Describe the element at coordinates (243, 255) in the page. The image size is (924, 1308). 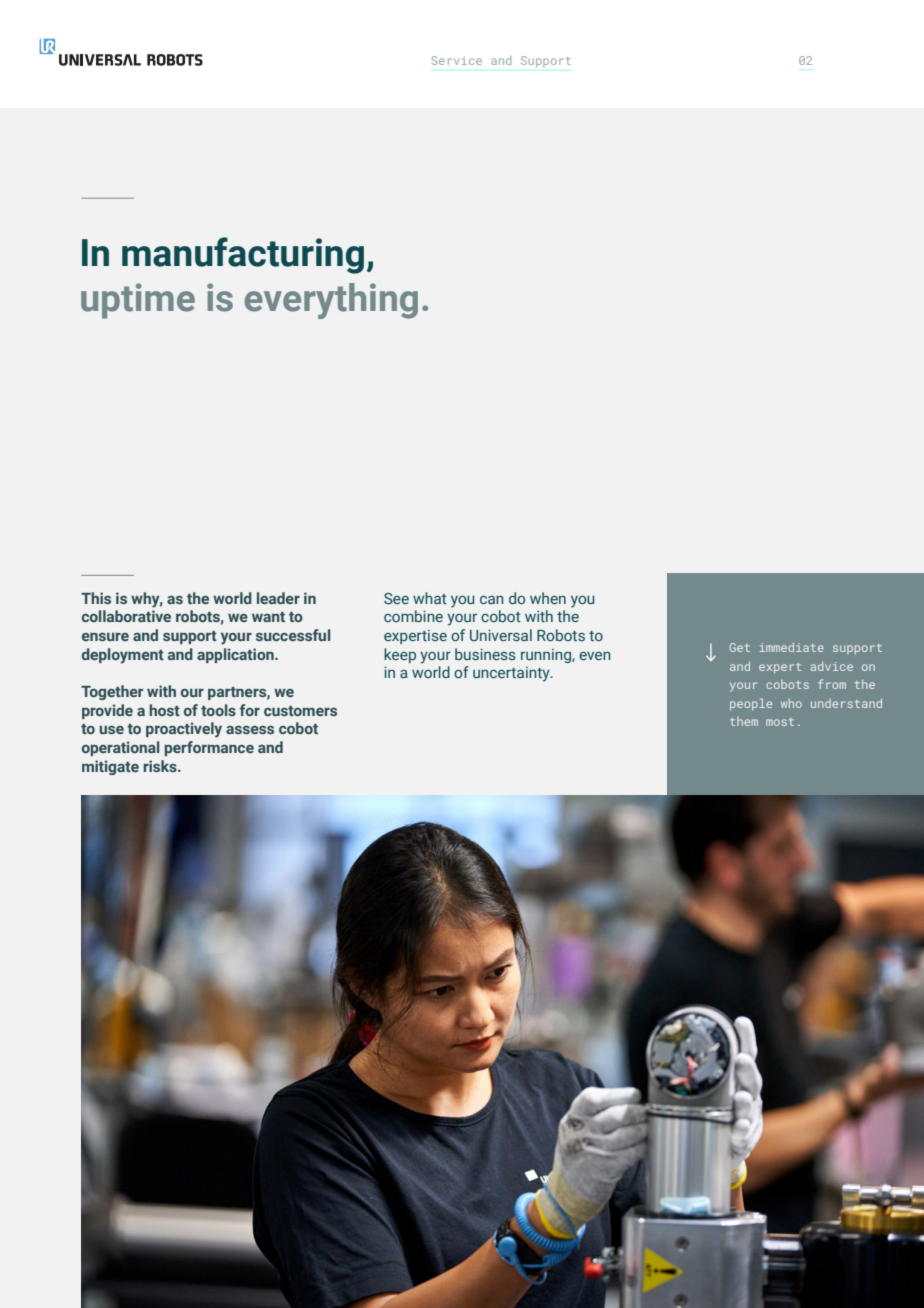
I see `manufacturing` at that location.
